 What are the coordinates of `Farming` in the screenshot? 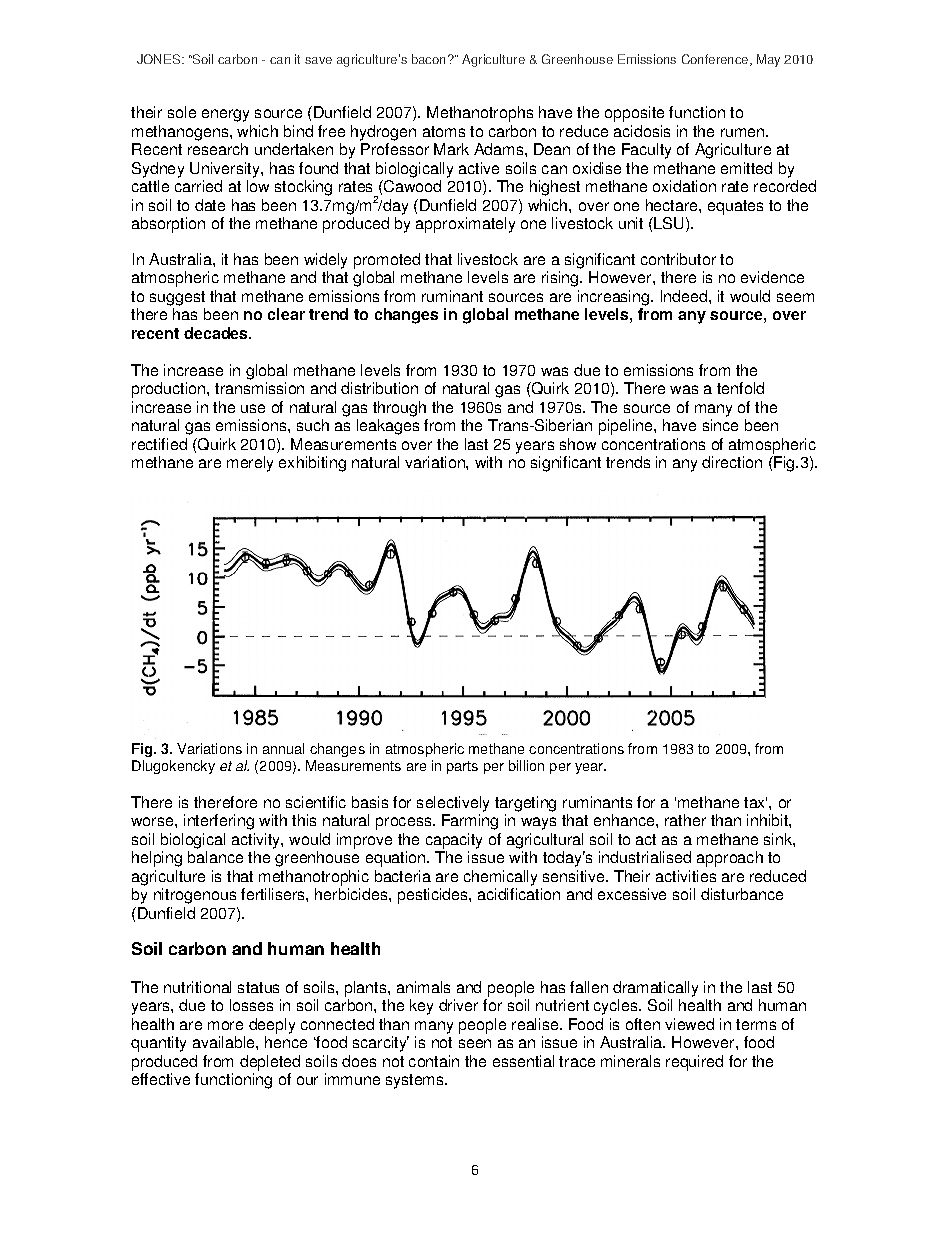 It's located at (470, 822).
